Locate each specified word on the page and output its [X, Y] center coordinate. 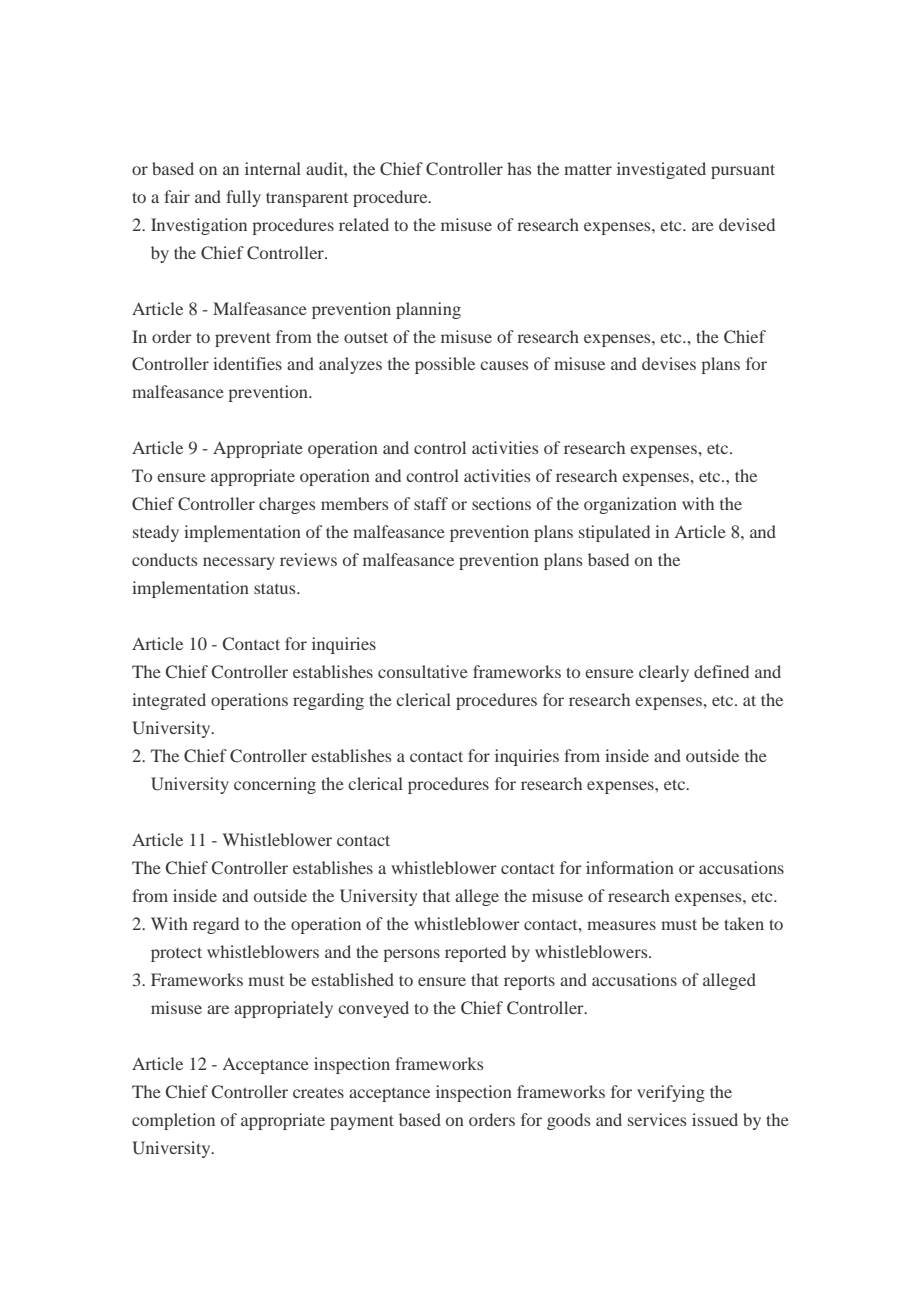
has [519, 168]
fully [243, 198]
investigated [661, 170]
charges [287, 505]
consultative [423, 671]
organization [630, 505]
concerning [275, 785]
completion [173, 1121]
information [630, 867]
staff [431, 503]
